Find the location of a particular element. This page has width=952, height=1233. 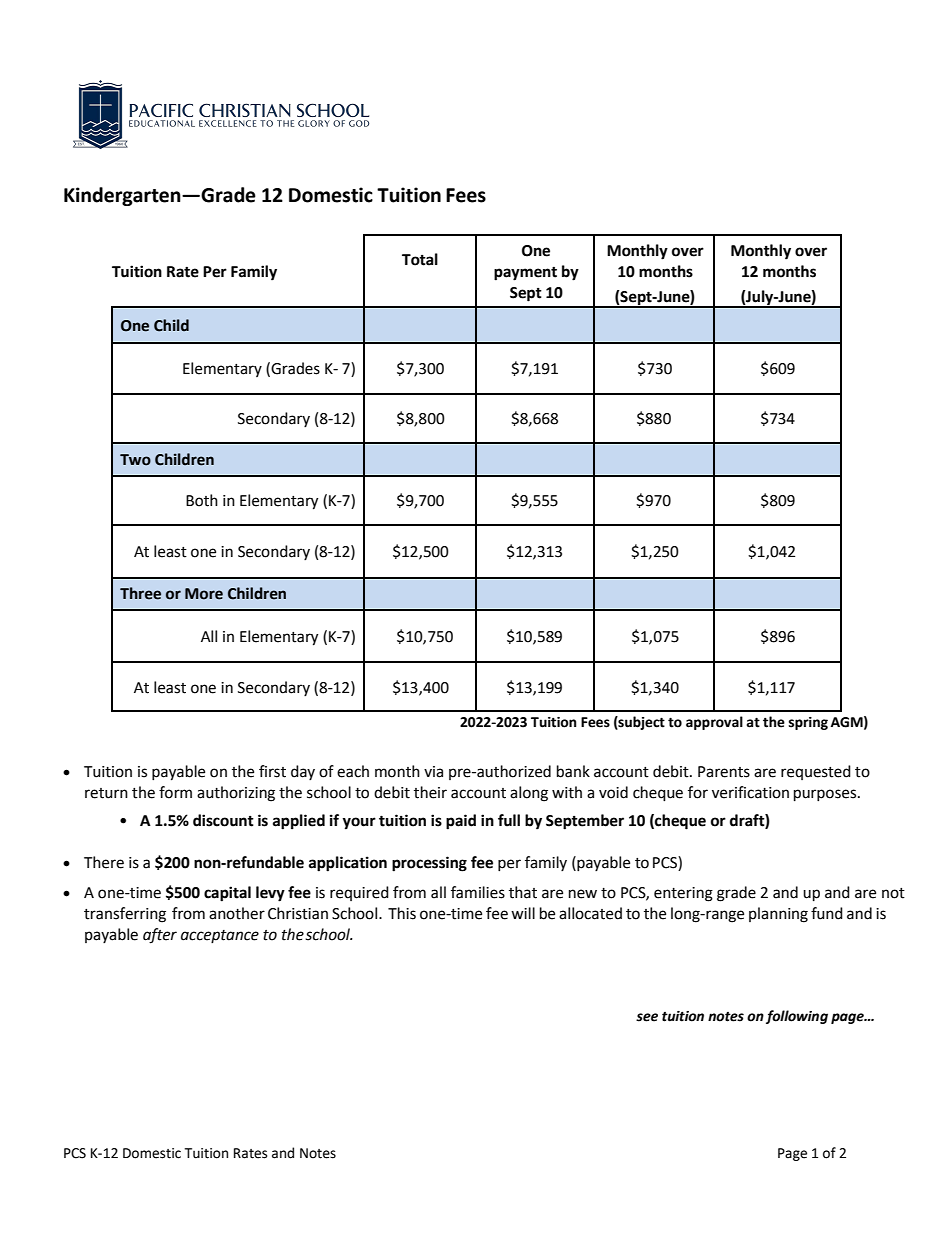

form is located at coordinates (175, 792).
